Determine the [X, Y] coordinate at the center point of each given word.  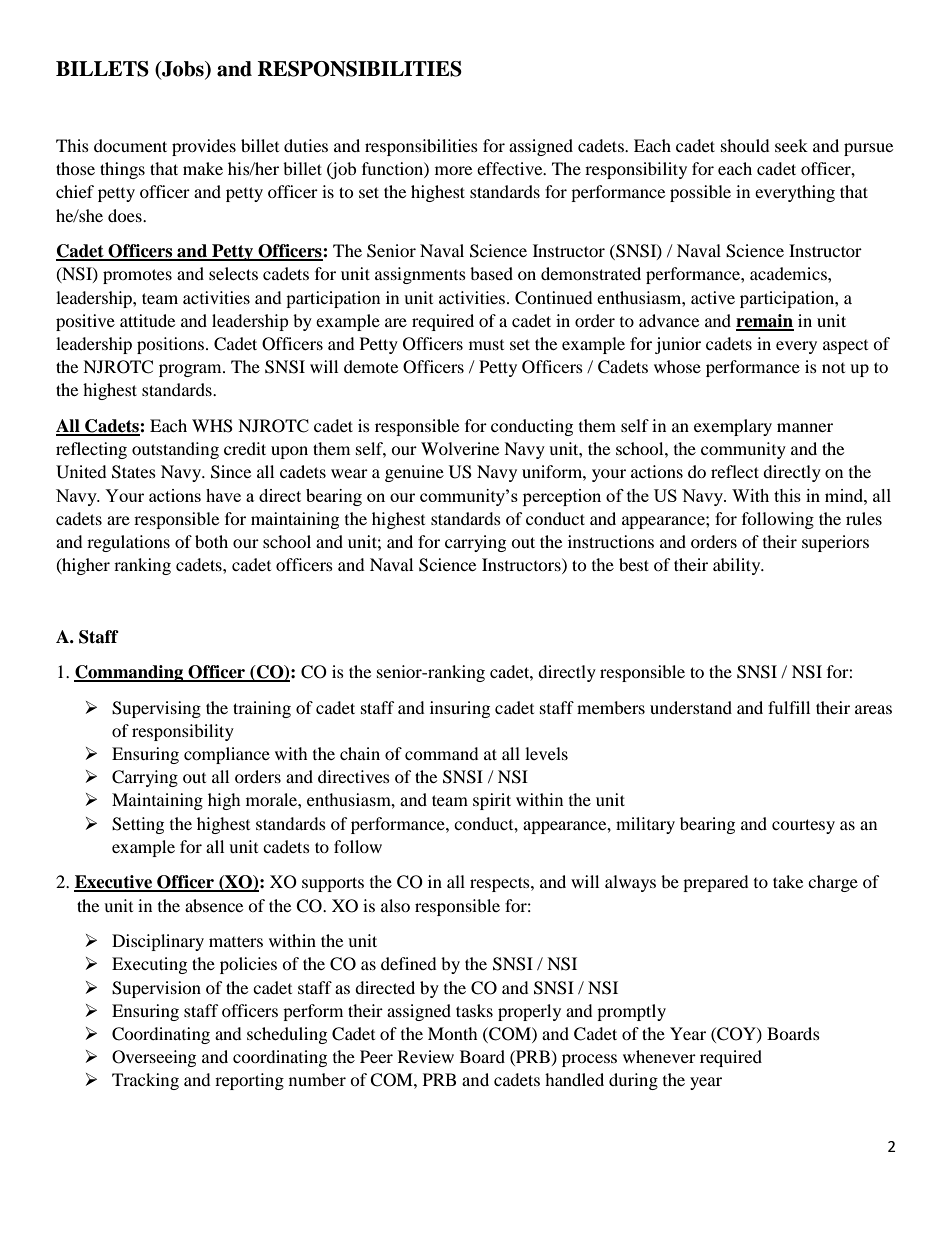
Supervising [156, 709]
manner [805, 427]
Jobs [183, 70]
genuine [414, 473]
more [453, 170]
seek [791, 145]
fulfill [789, 707]
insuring [460, 709]
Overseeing [154, 1058]
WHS [212, 426]
